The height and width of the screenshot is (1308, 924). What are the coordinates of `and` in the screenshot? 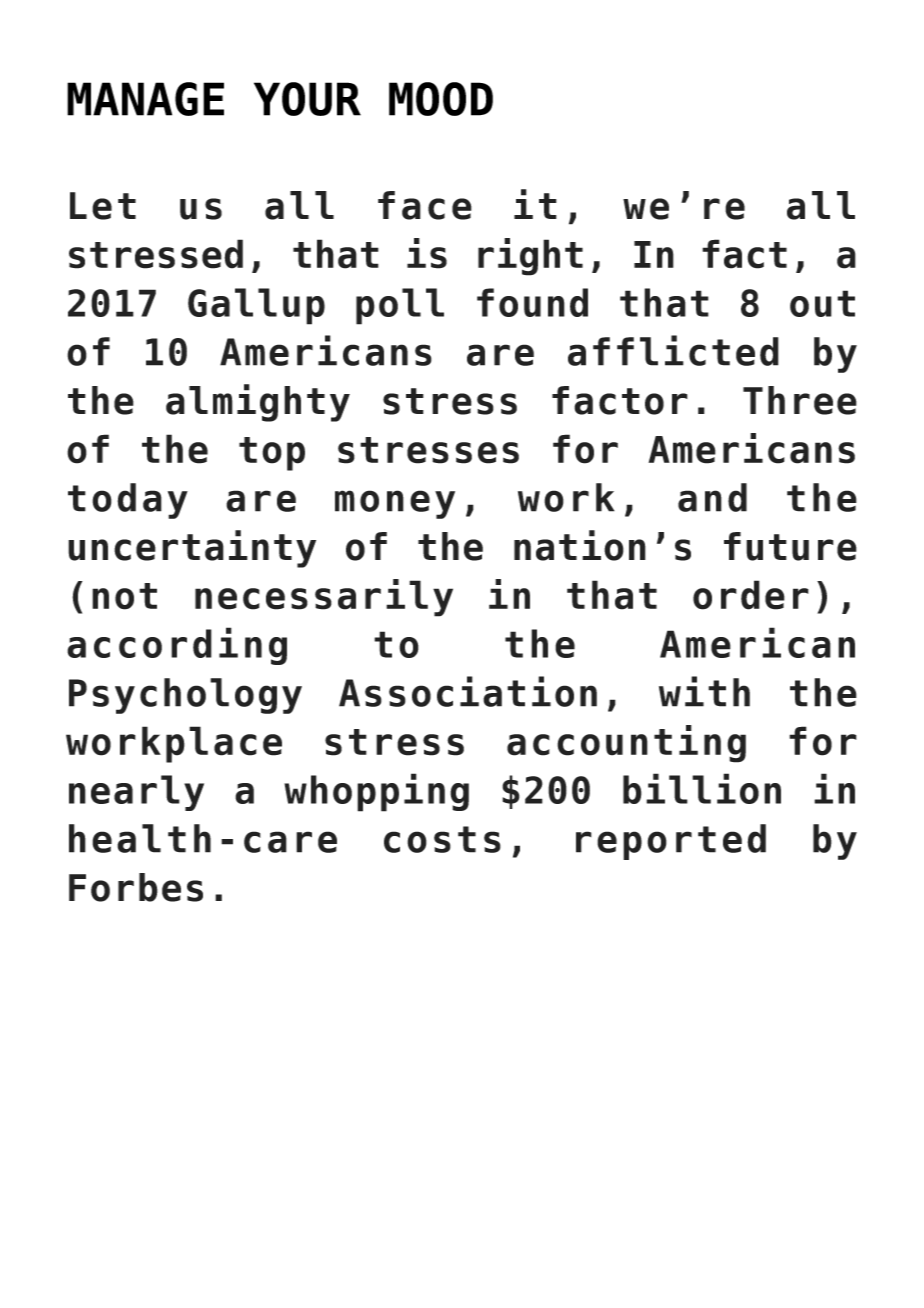 It's located at (712, 497).
